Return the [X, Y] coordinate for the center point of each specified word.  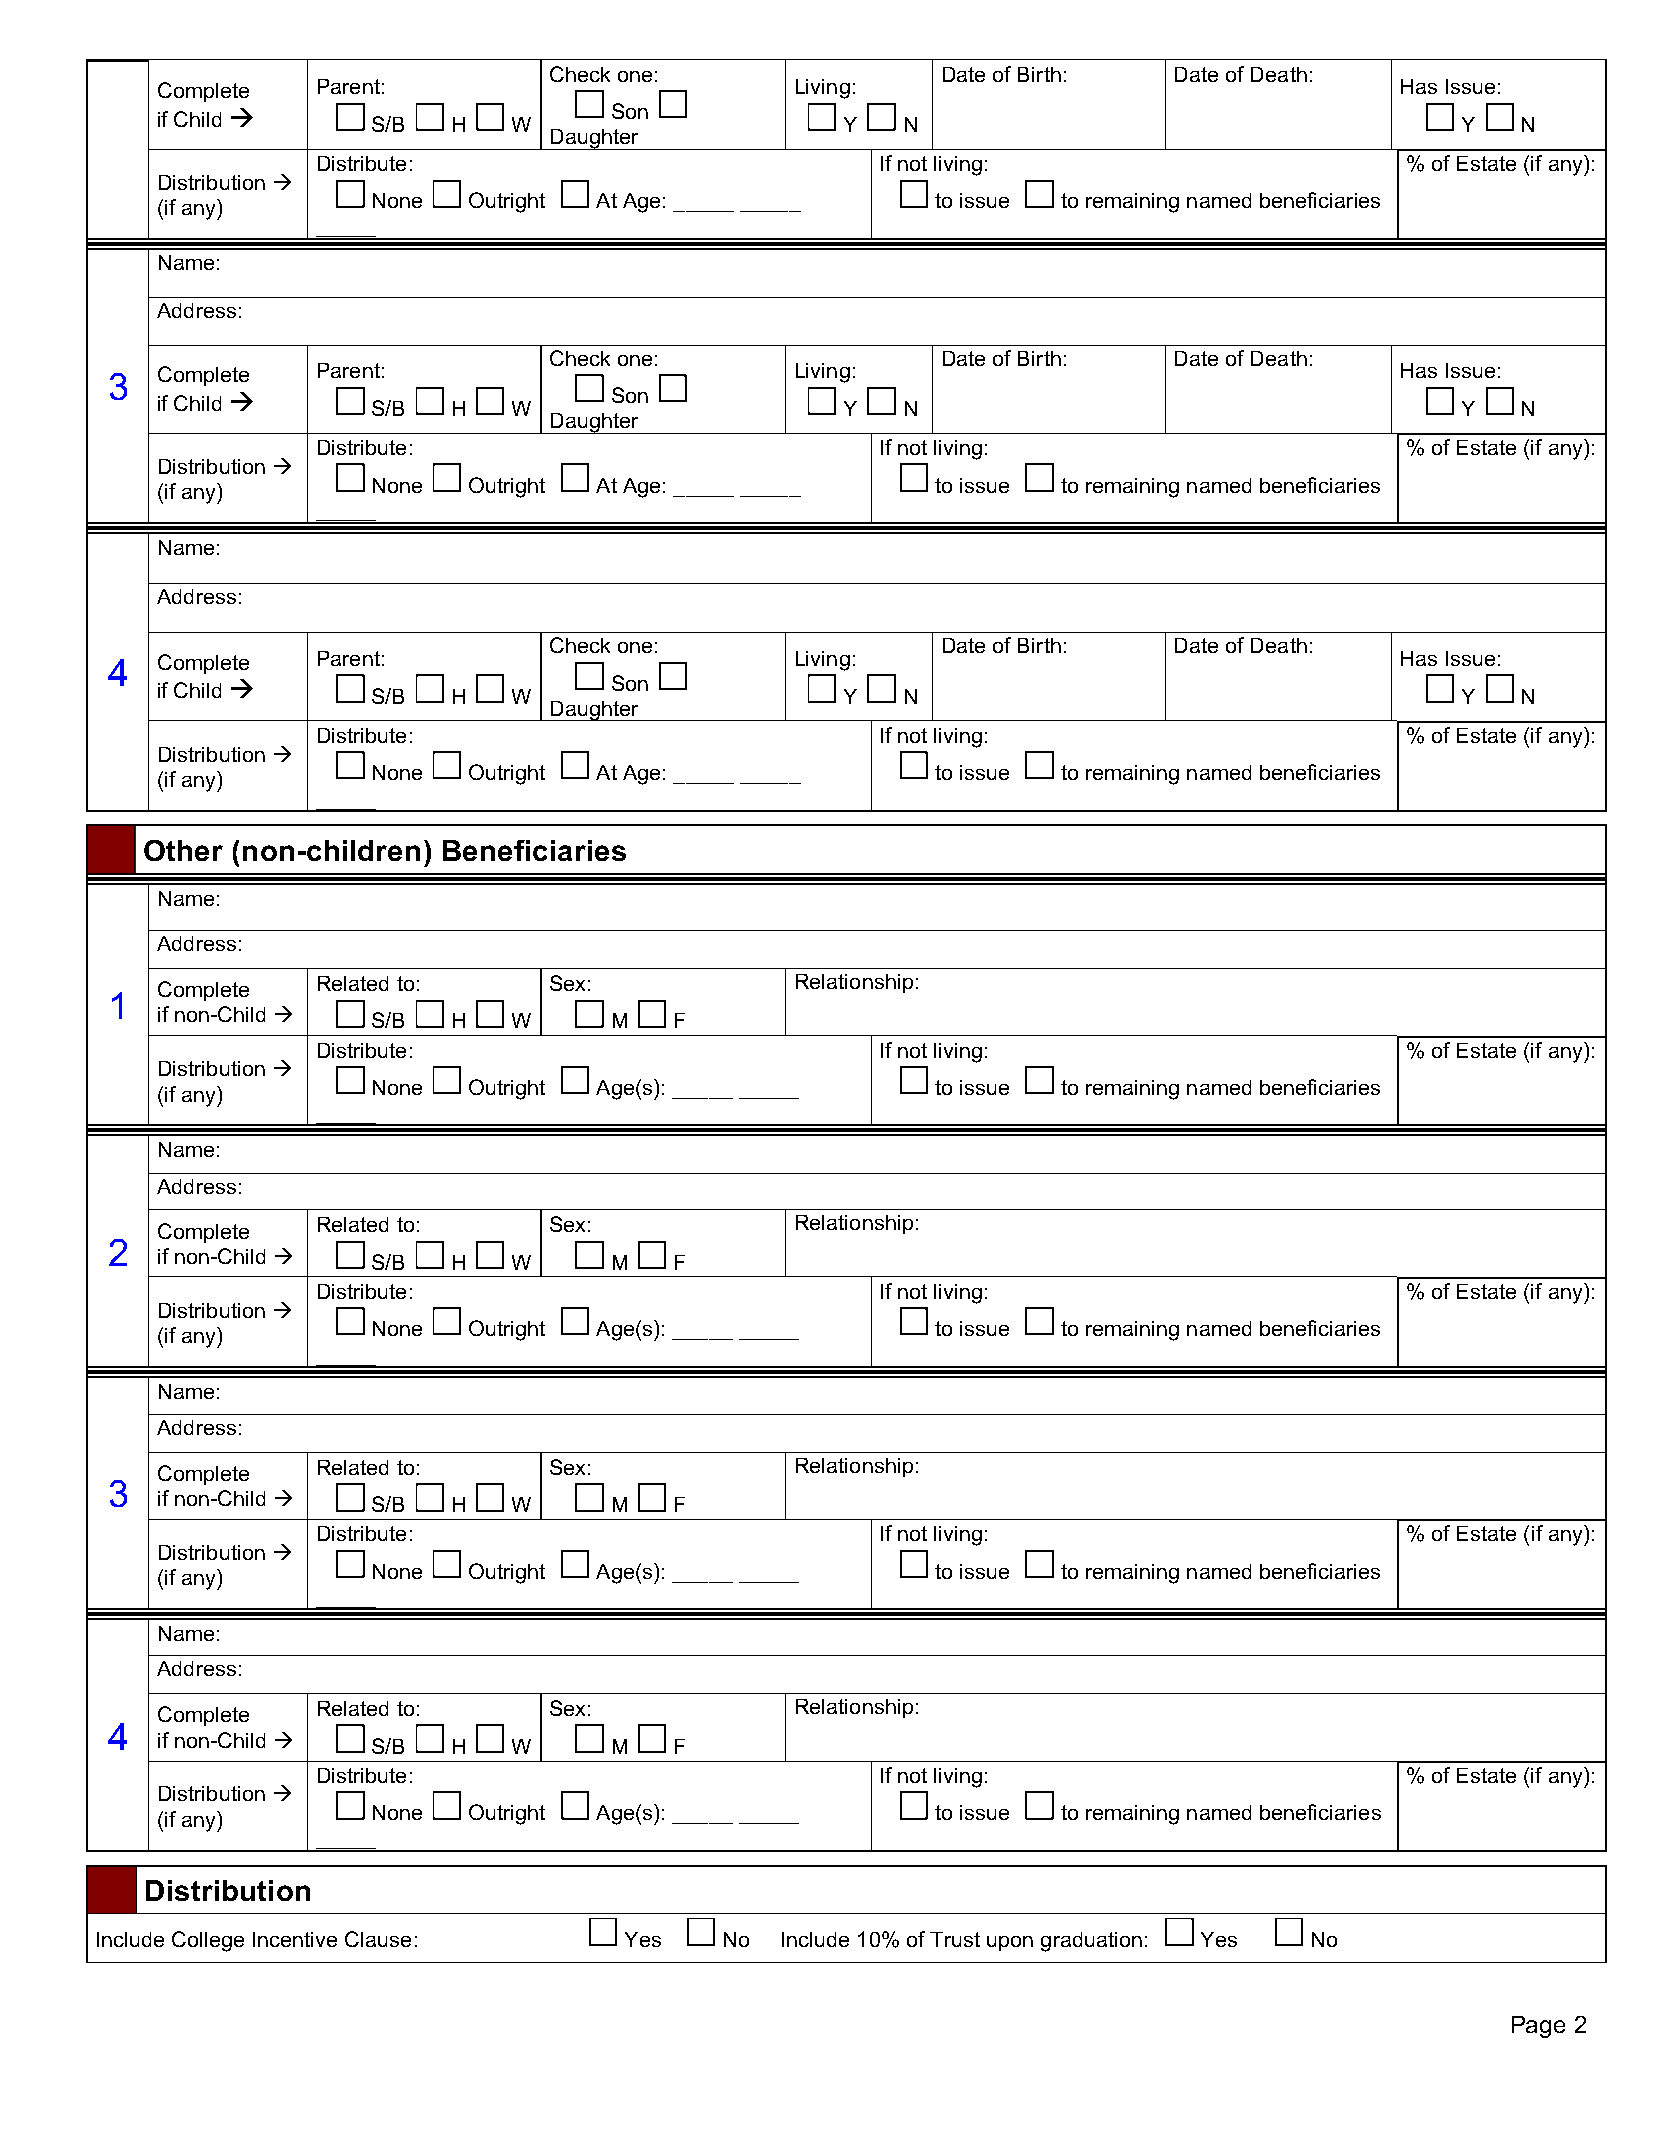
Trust [955, 1939]
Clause [378, 1939]
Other [183, 850]
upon [1010, 1943]
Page [1538, 2027]
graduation [1091, 1942]
